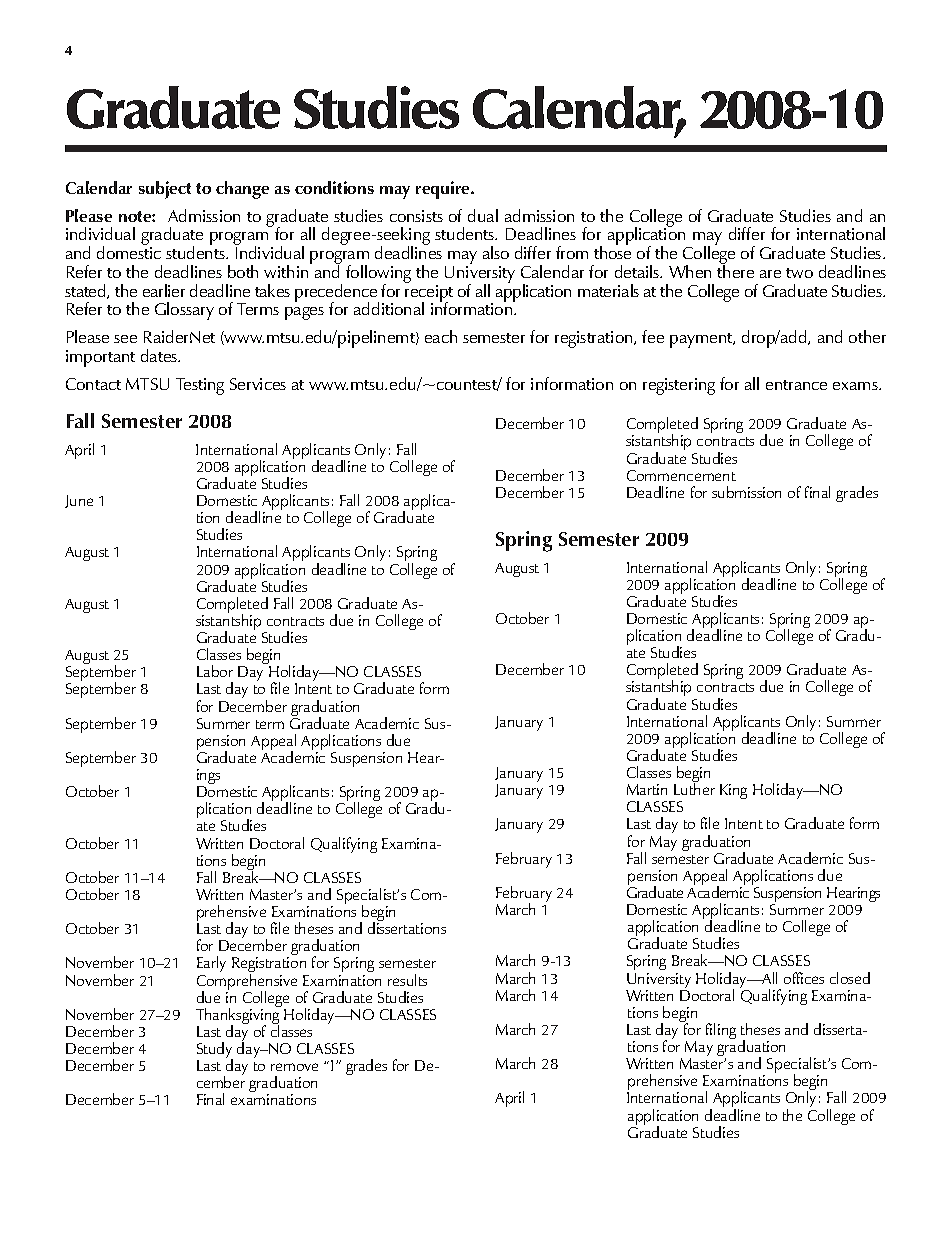  I want to click on Study, so click(215, 1051).
